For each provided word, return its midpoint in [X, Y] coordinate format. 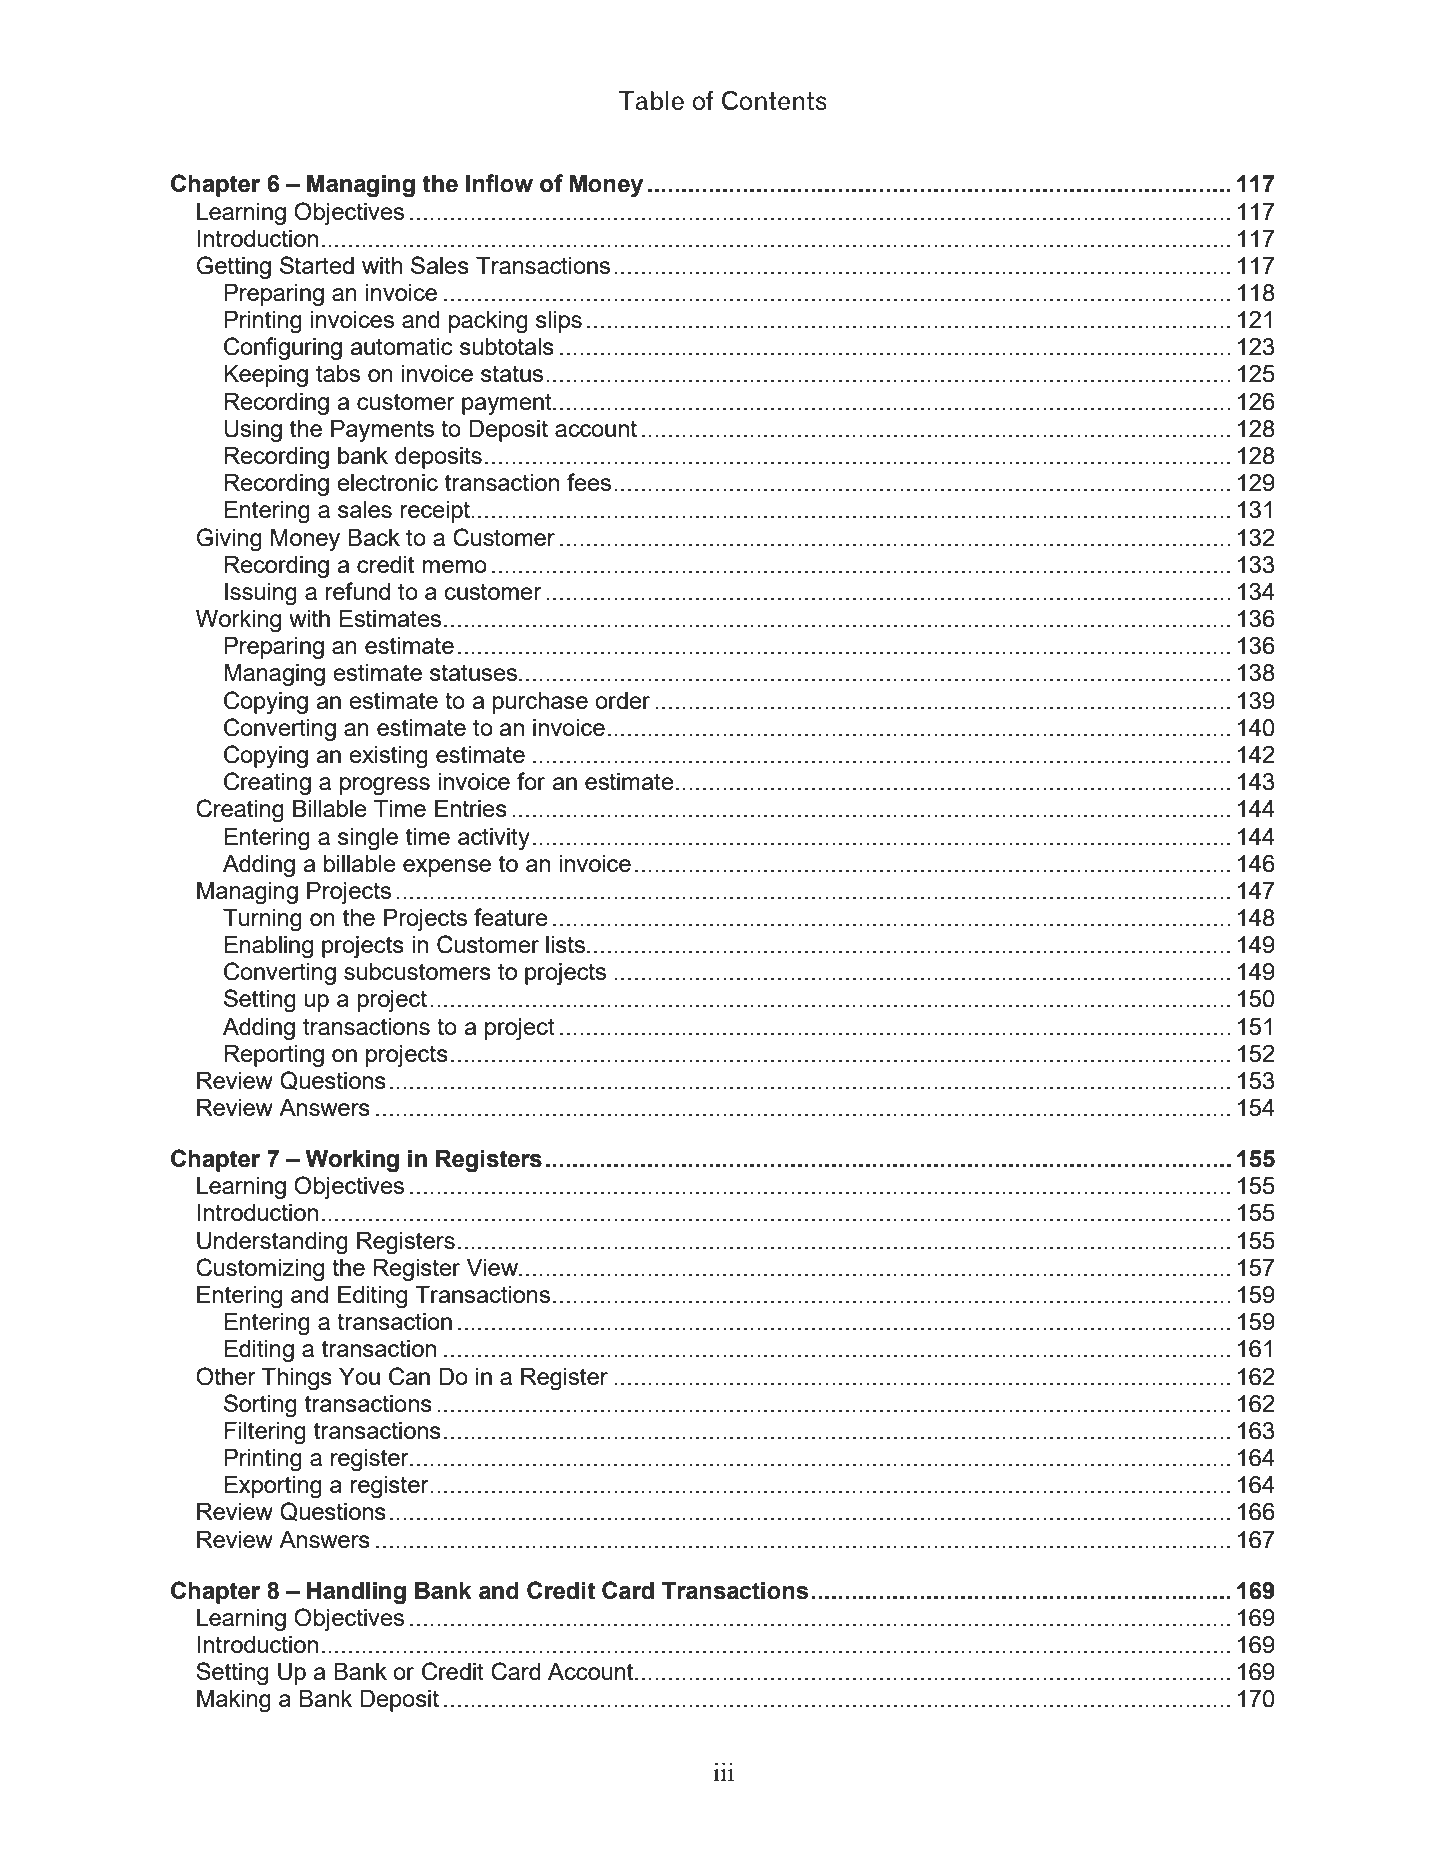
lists [567, 944]
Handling [356, 1593]
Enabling [268, 947]
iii [723, 1771]
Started [317, 265]
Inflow [499, 183]
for [531, 781]
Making [234, 1701]
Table [651, 100]
